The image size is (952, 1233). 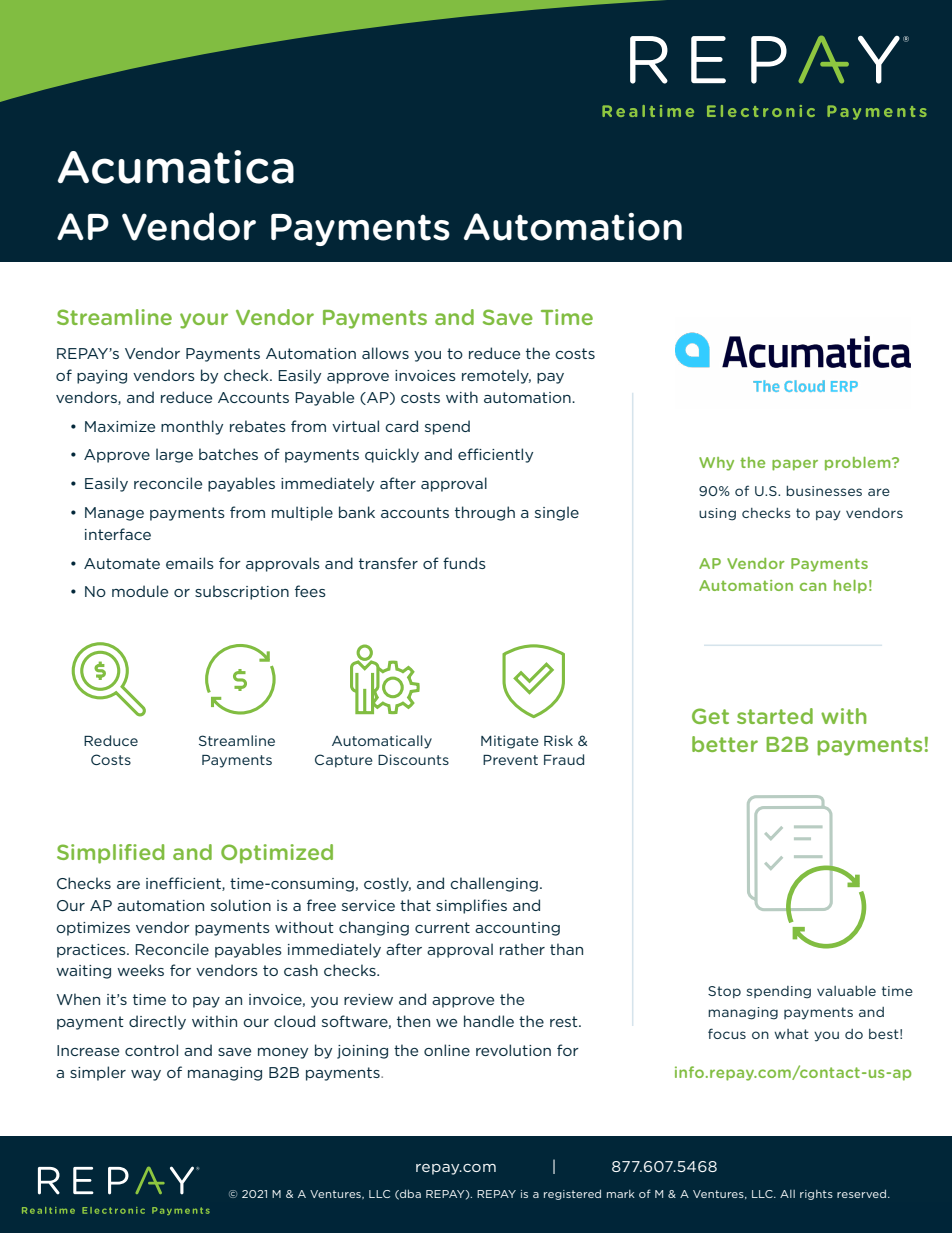 What do you see at coordinates (204, 321) in the screenshot?
I see `your` at bounding box center [204, 321].
